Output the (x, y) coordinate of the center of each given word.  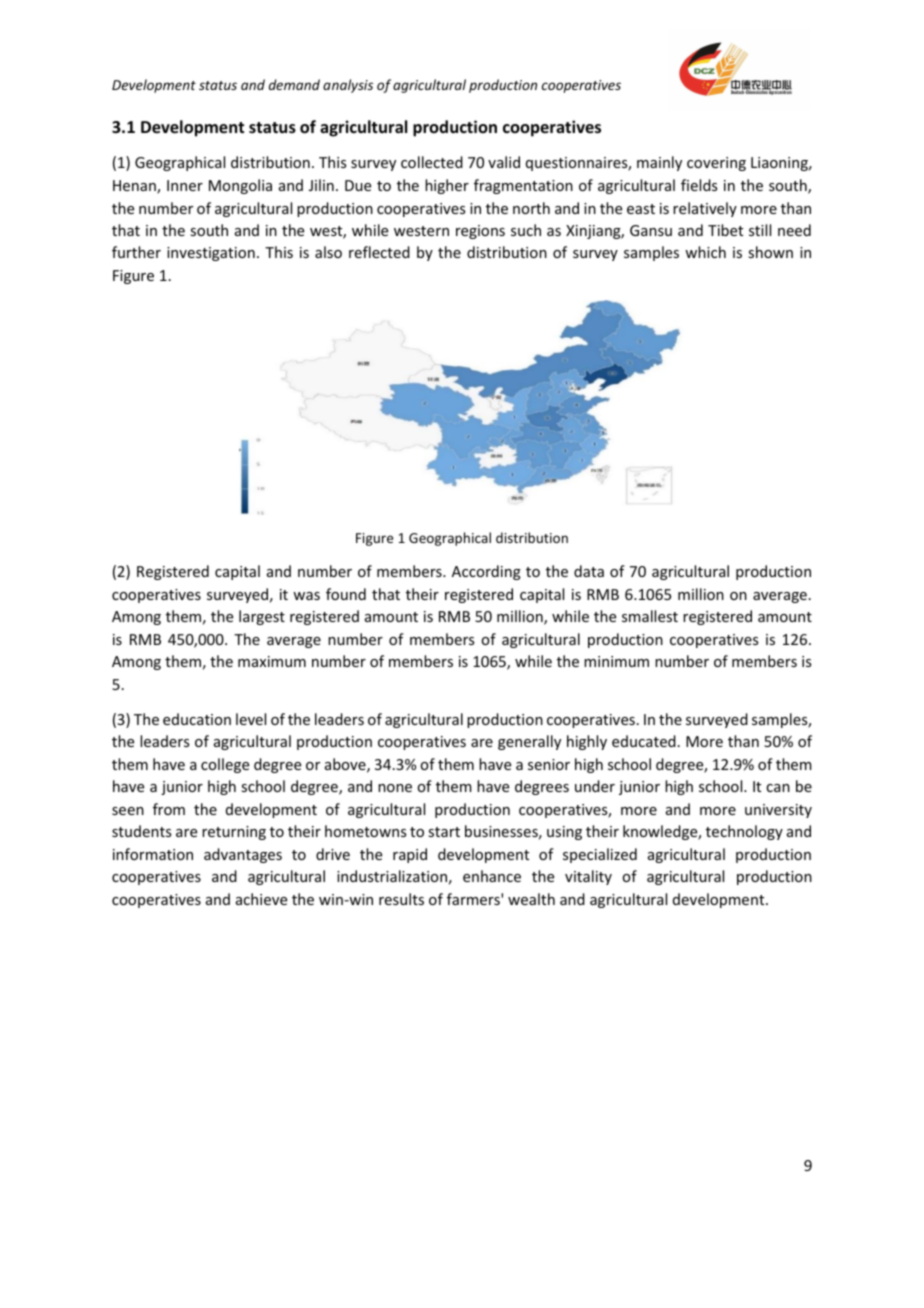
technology (744, 832)
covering (716, 164)
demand (294, 84)
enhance (492, 876)
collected (432, 162)
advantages (243, 855)
